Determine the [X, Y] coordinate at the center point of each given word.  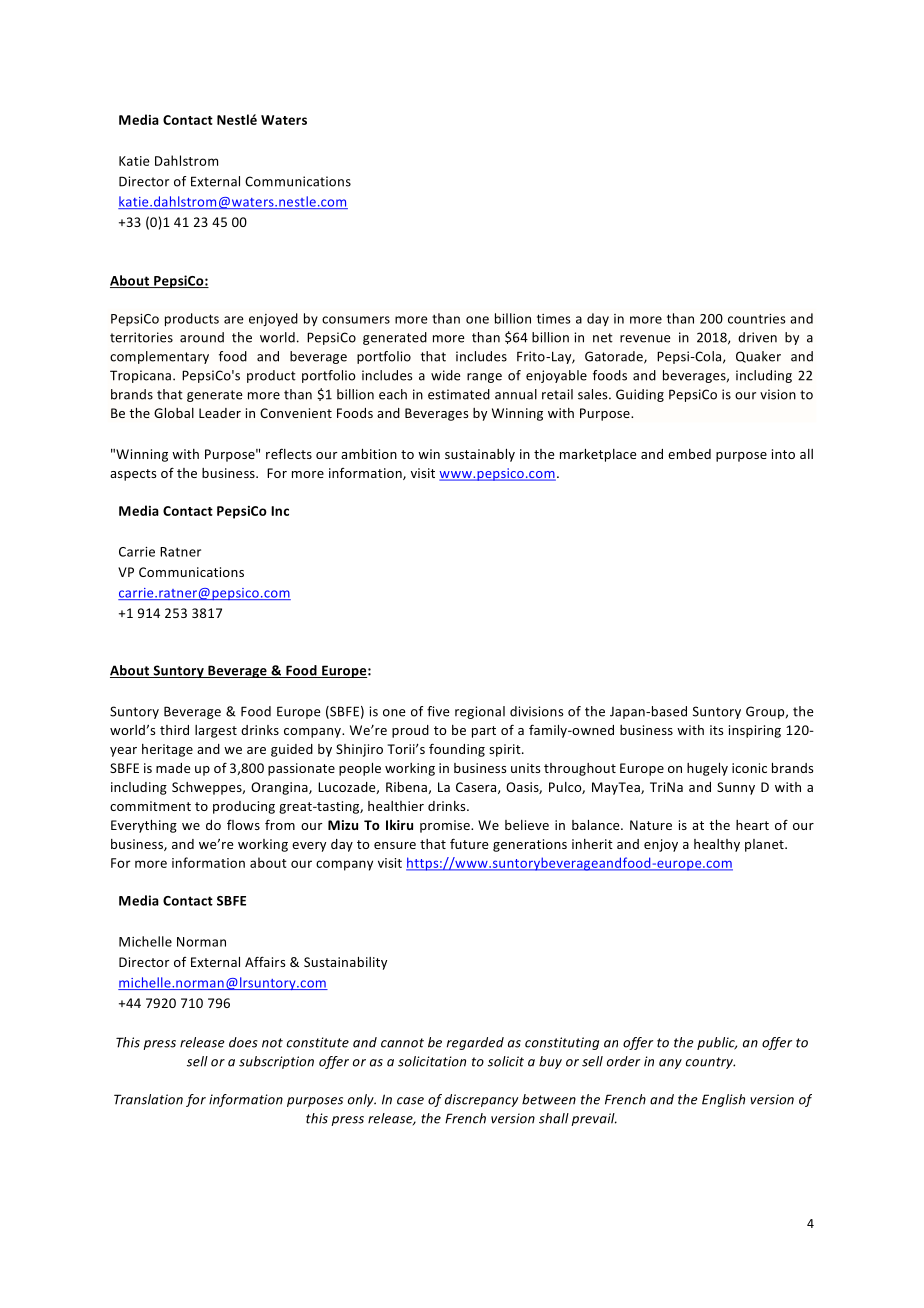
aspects [133, 475]
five [438, 711]
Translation [148, 1099]
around [202, 337]
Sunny [736, 788]
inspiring [755, 731]
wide [445, 375]
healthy [717, 845]
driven [757, 337]
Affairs [265, 961]
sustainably [480, 455]
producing [244, 807]
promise [446, 826]
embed [689, 454]
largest [216, 731]
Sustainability [345, 963]
